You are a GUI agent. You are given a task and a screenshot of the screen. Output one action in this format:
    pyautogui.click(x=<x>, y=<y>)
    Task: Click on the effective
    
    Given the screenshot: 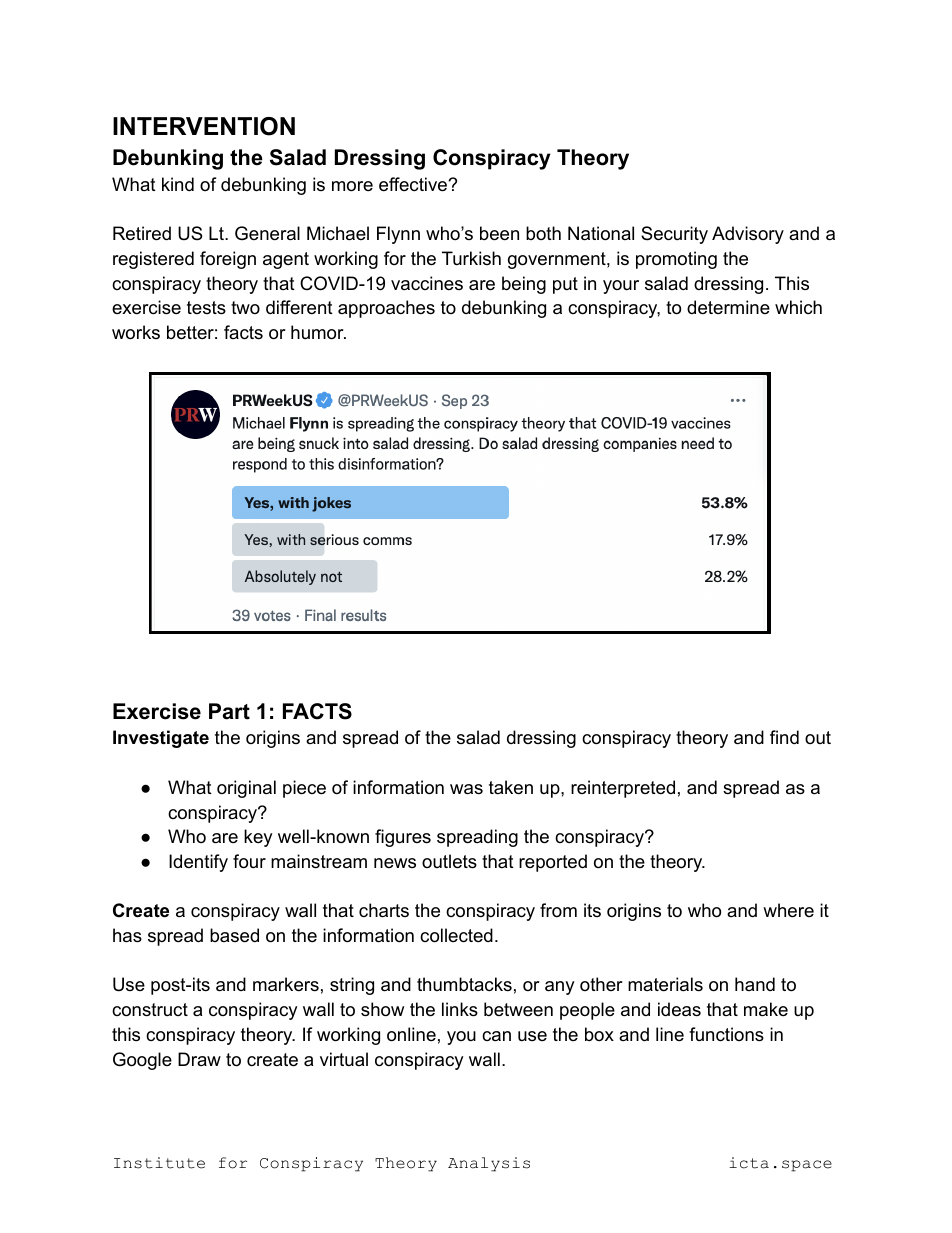 What is the action you would take?
    pyautogui.click(x=414, y=184)
